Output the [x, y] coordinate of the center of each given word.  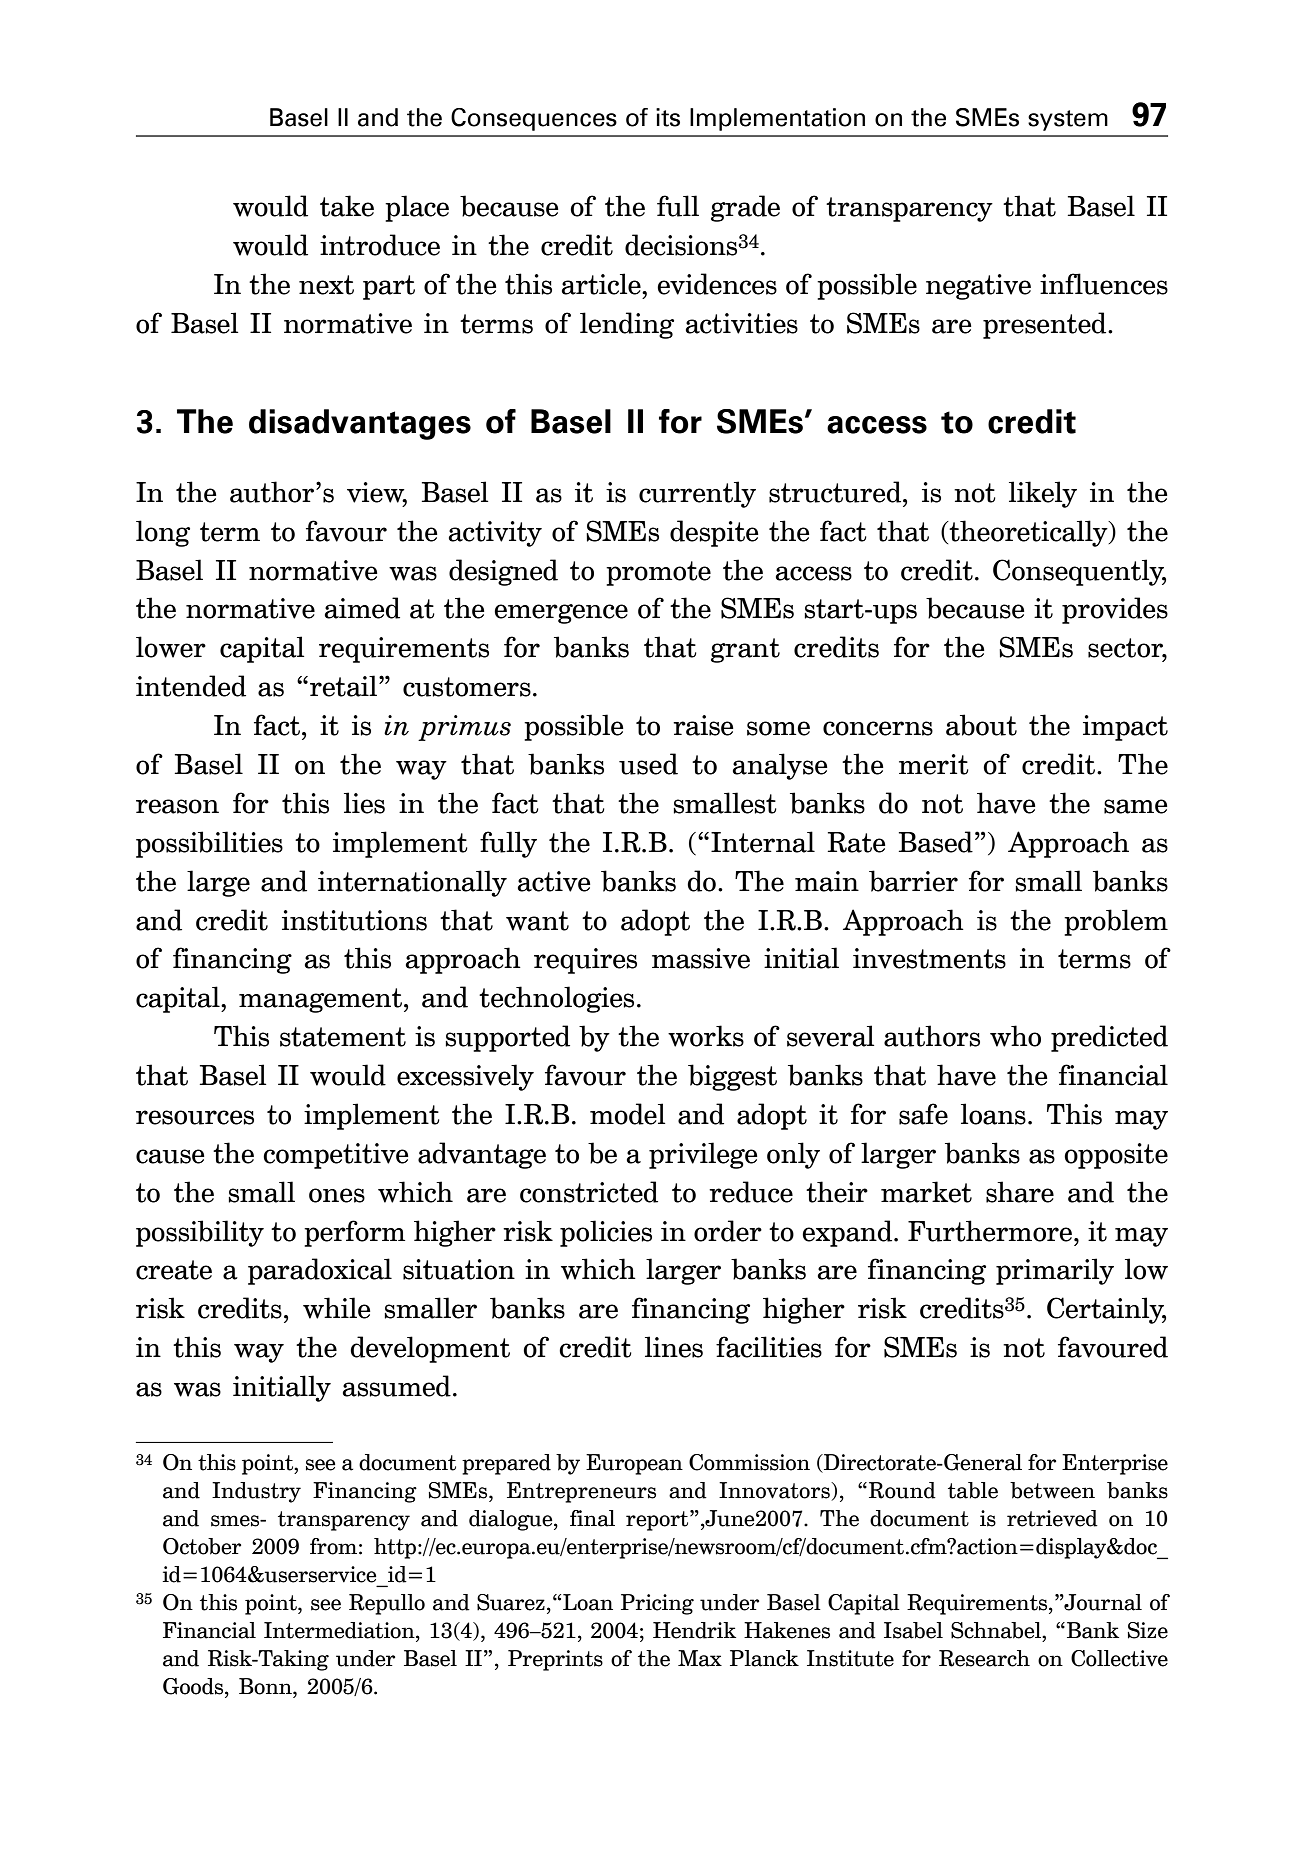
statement [343, 1037]
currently [697, 494]
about [981, 725]
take [347, 206]
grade [745, 208]
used [648, 764]
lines [674, 1347]
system [1068, 120]
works [706, 1036]
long [163, 533]
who [1015, 1036]
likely [1043, 494]
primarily [1055, 1271]
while [337, 1308]
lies [364, 803]
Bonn [266, 1686]
